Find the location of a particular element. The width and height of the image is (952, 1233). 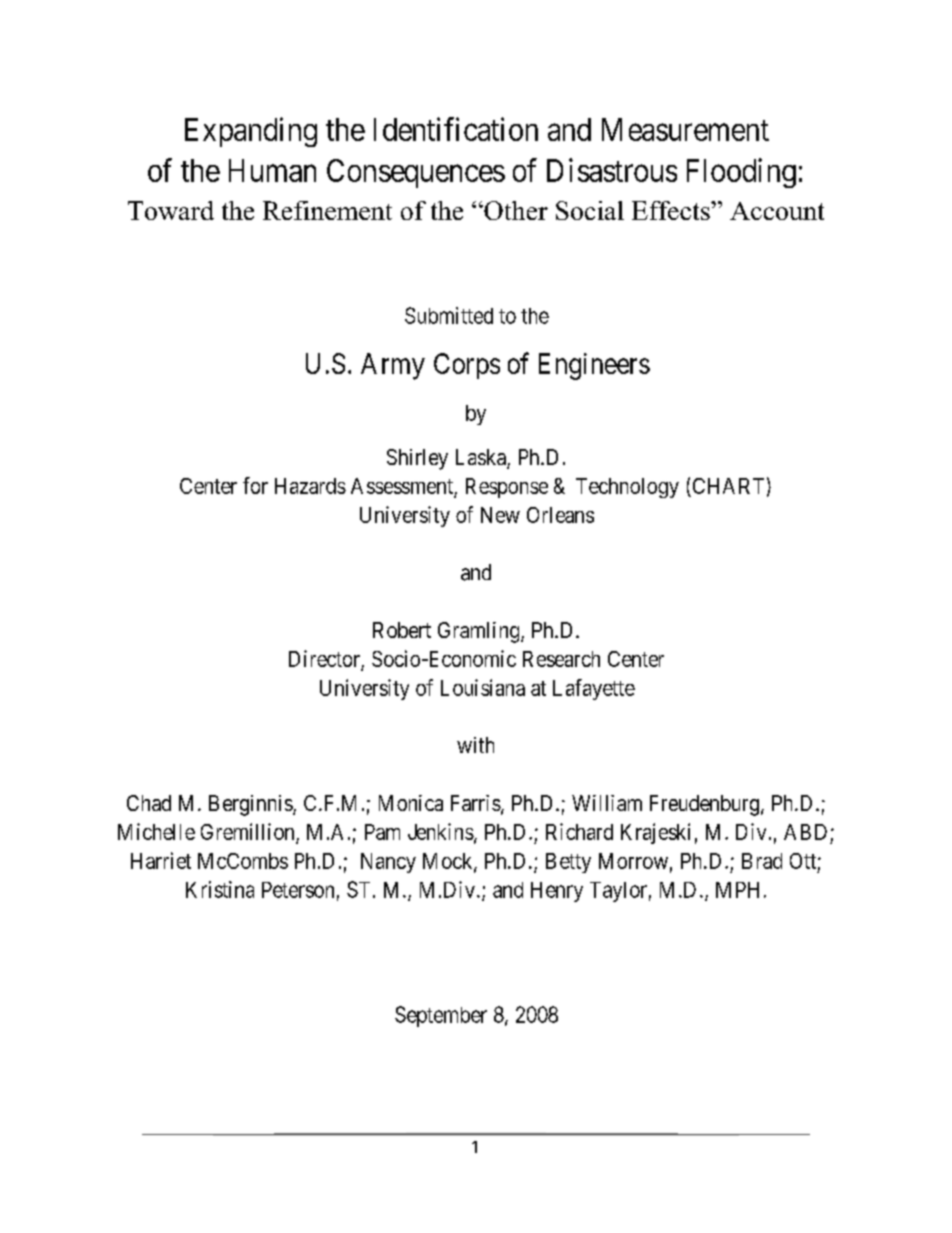

Submitted is located at coordinates (449, 315).
